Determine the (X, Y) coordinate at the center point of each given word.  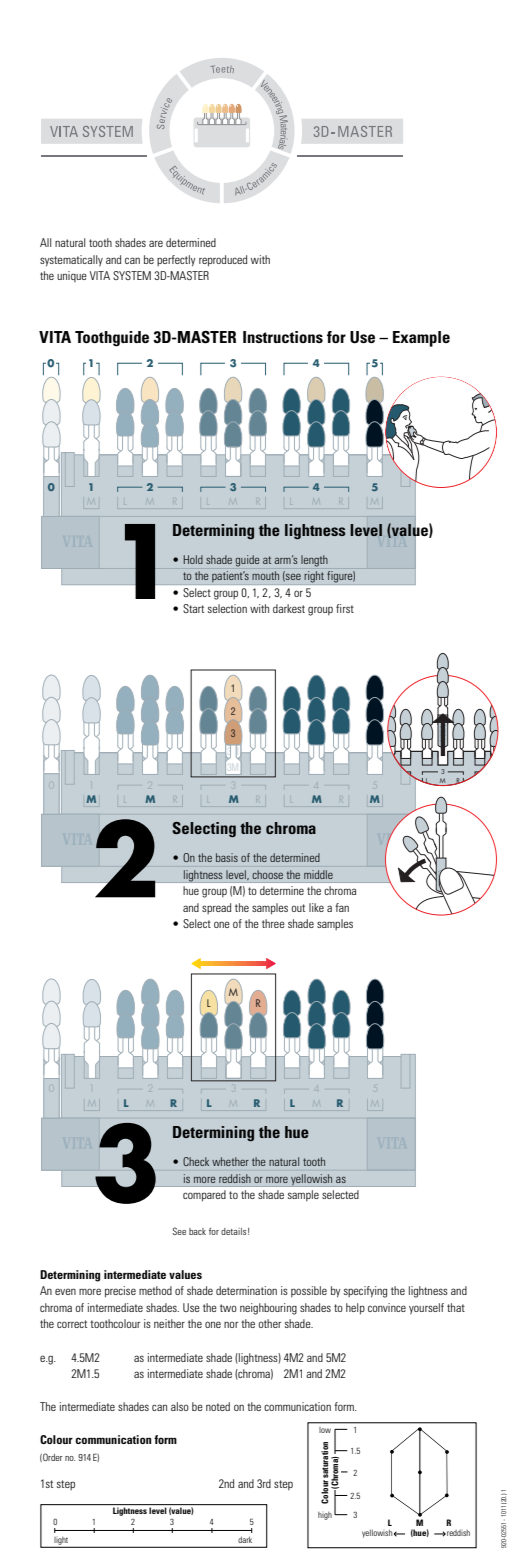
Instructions (283, 337)
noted (218, 1406)
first (345, 608)
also (180, 1406)
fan (342, 907)
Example (421, 339)
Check (196, 1161)
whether (230, 1161)
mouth (265, 575)
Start (193, 608)
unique (72, 276)
